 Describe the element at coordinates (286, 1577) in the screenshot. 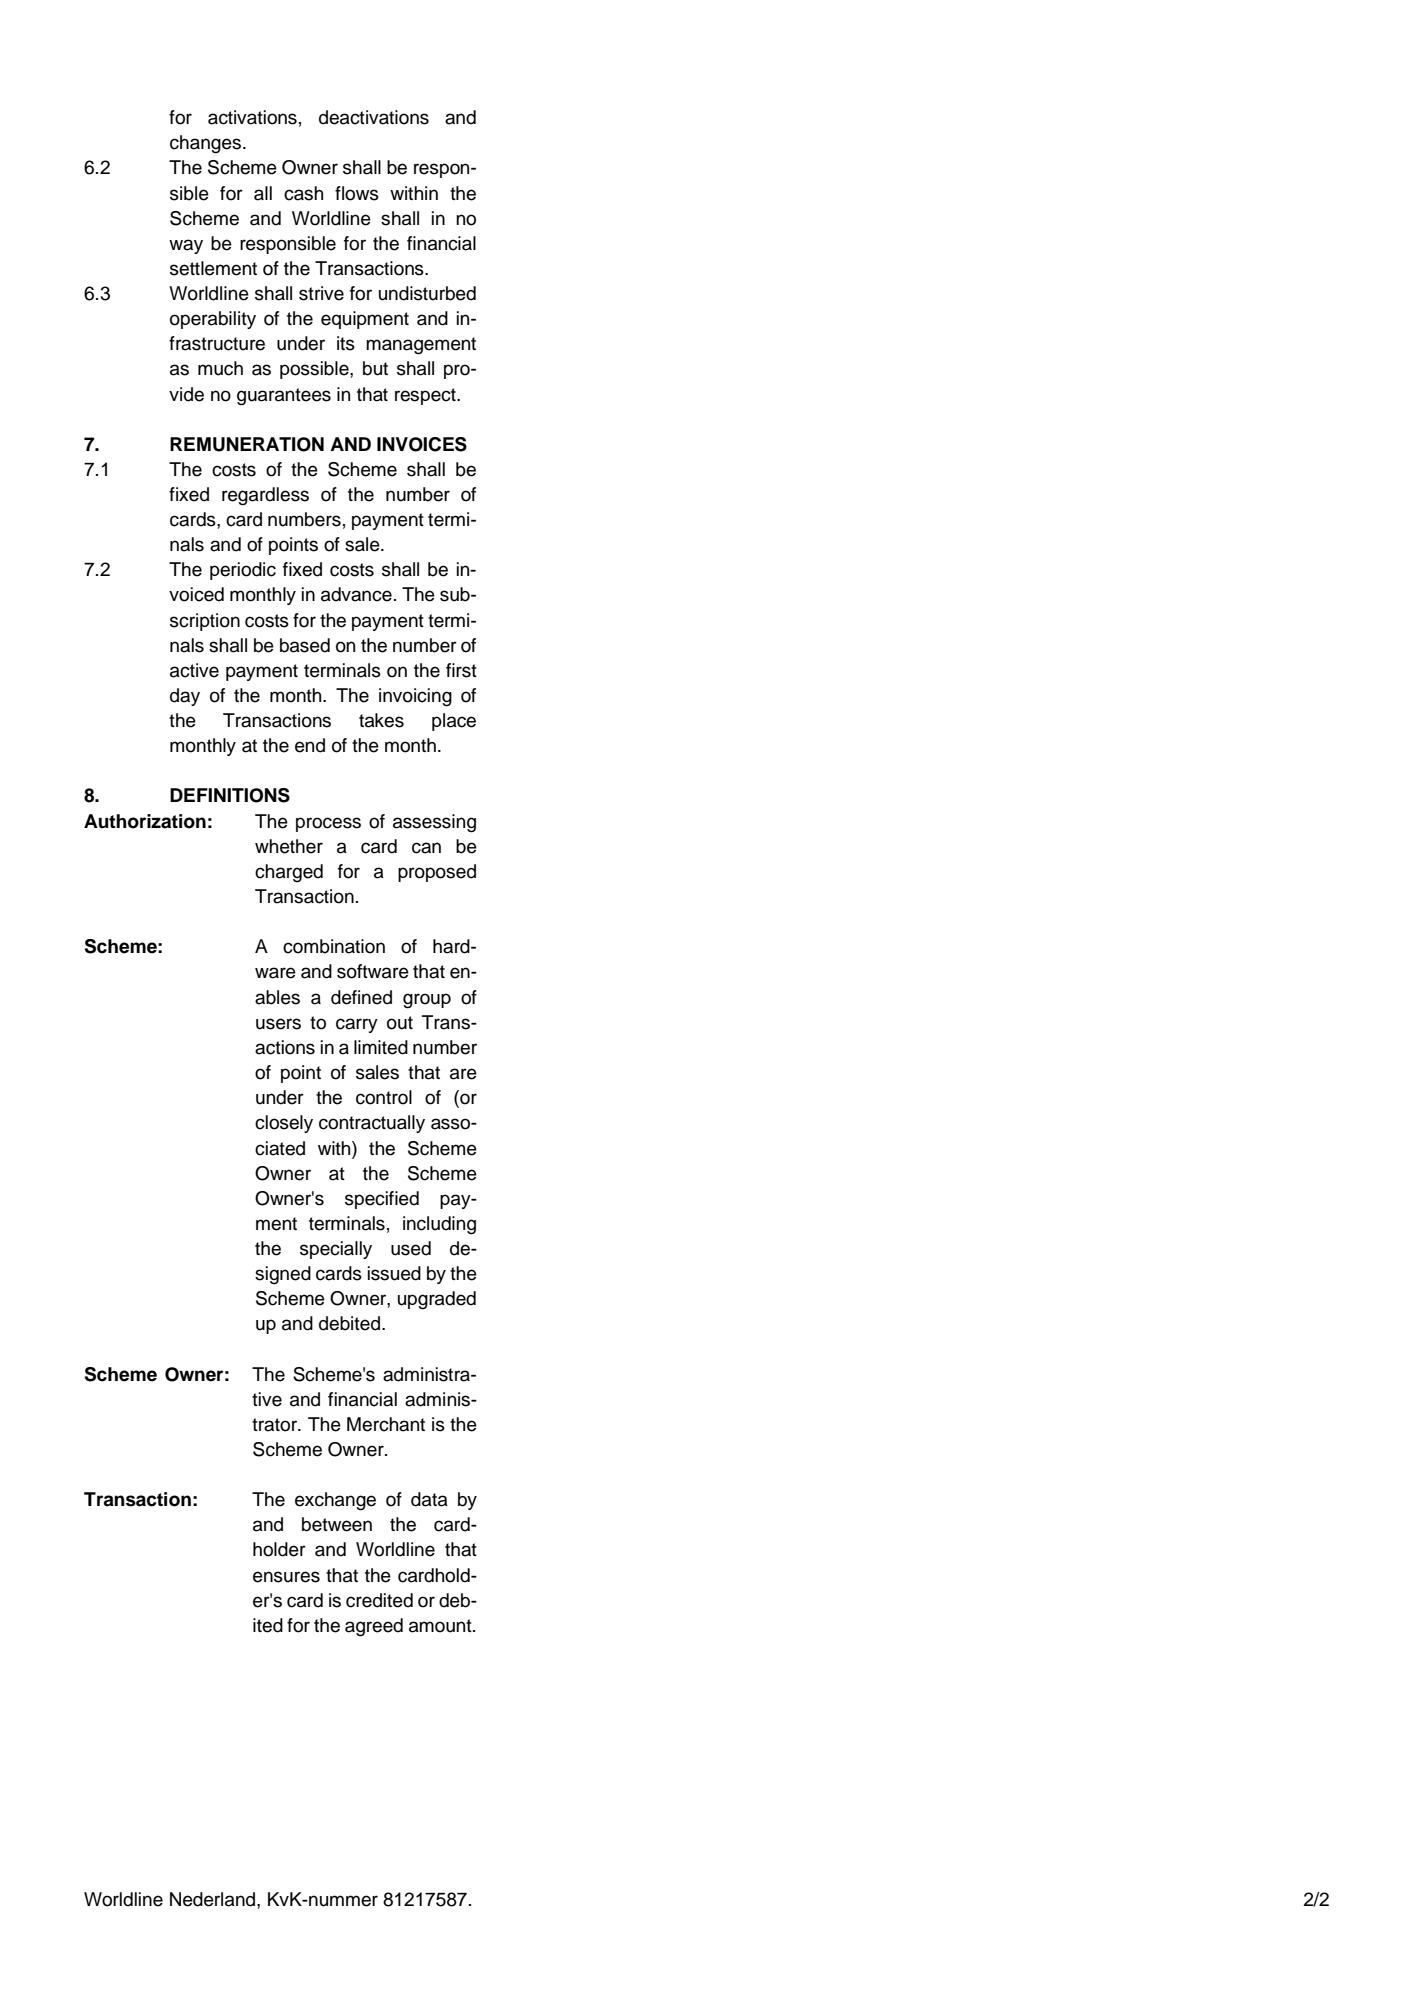

I see `ensures` at that location.
